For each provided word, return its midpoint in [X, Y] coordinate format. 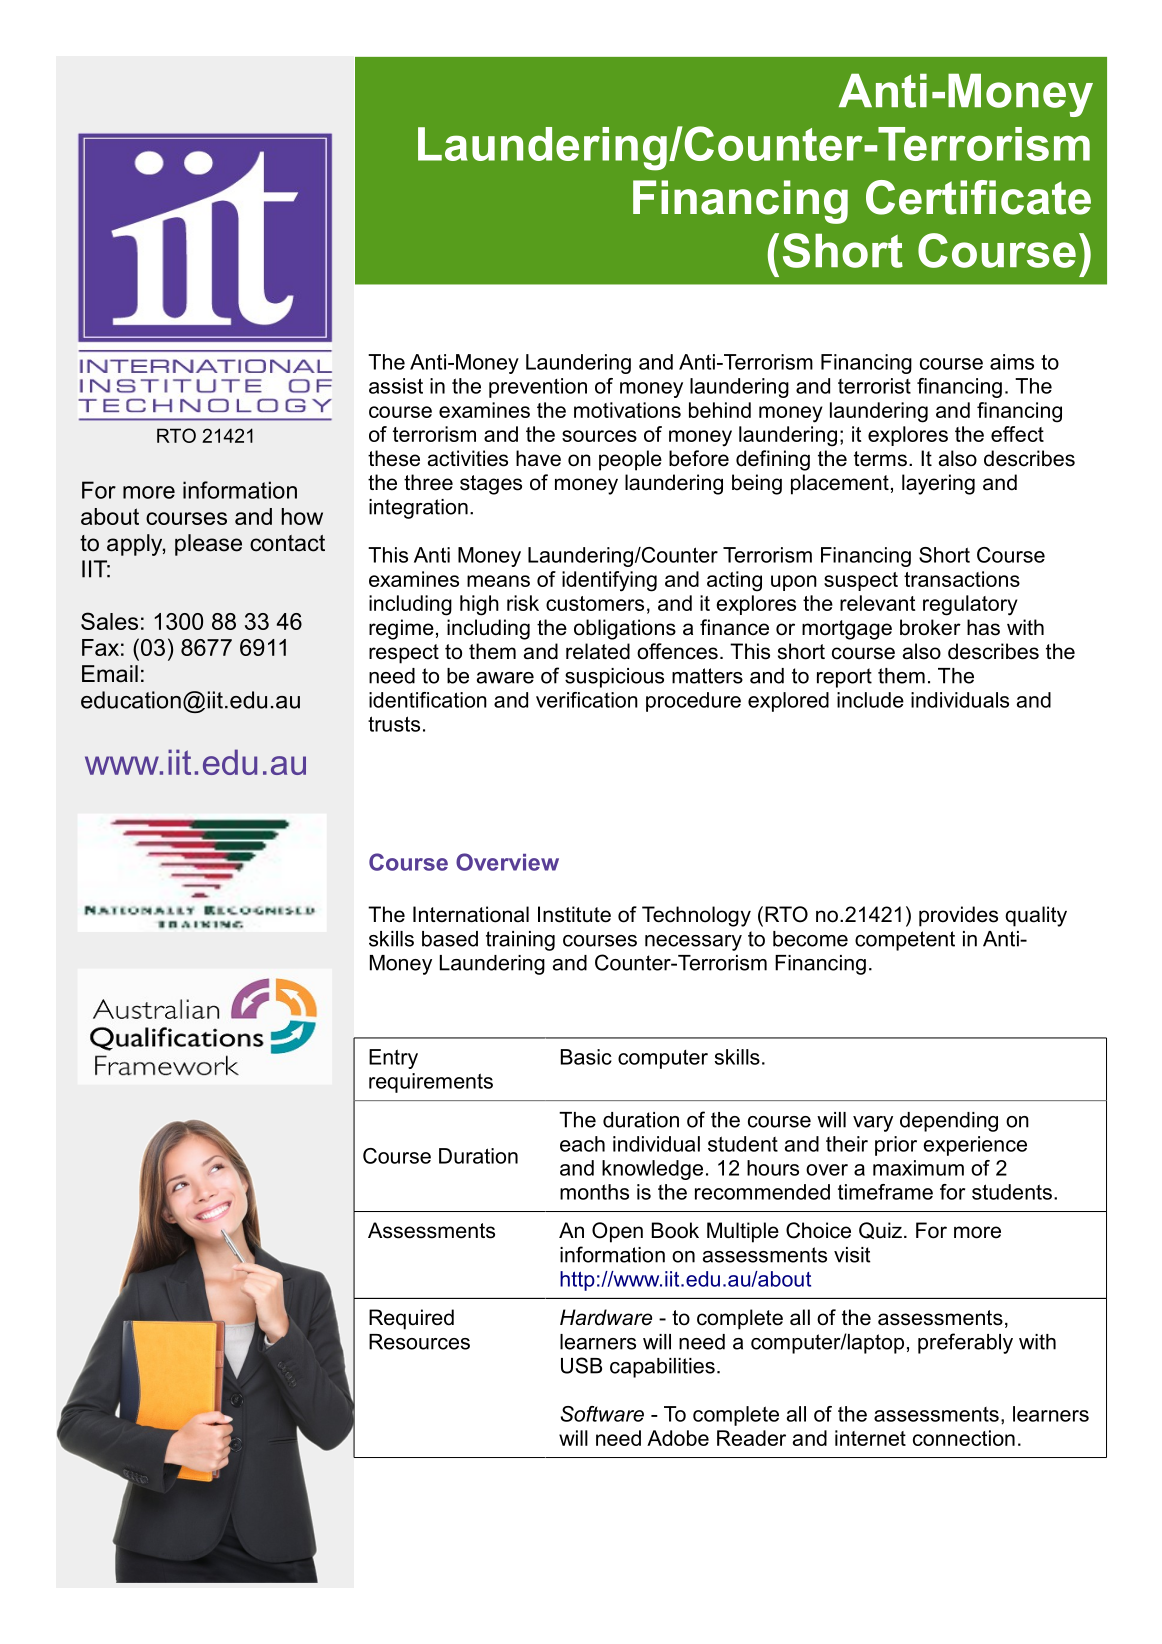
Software [602, 1414]
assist [396, 386]
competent [905, 941]
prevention [538, 388]
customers [595, 603]
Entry [393, 1059]
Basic [586, 1057]
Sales [109, 621]
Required [411, 1319]
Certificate [978, 197]
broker [930, 627]
